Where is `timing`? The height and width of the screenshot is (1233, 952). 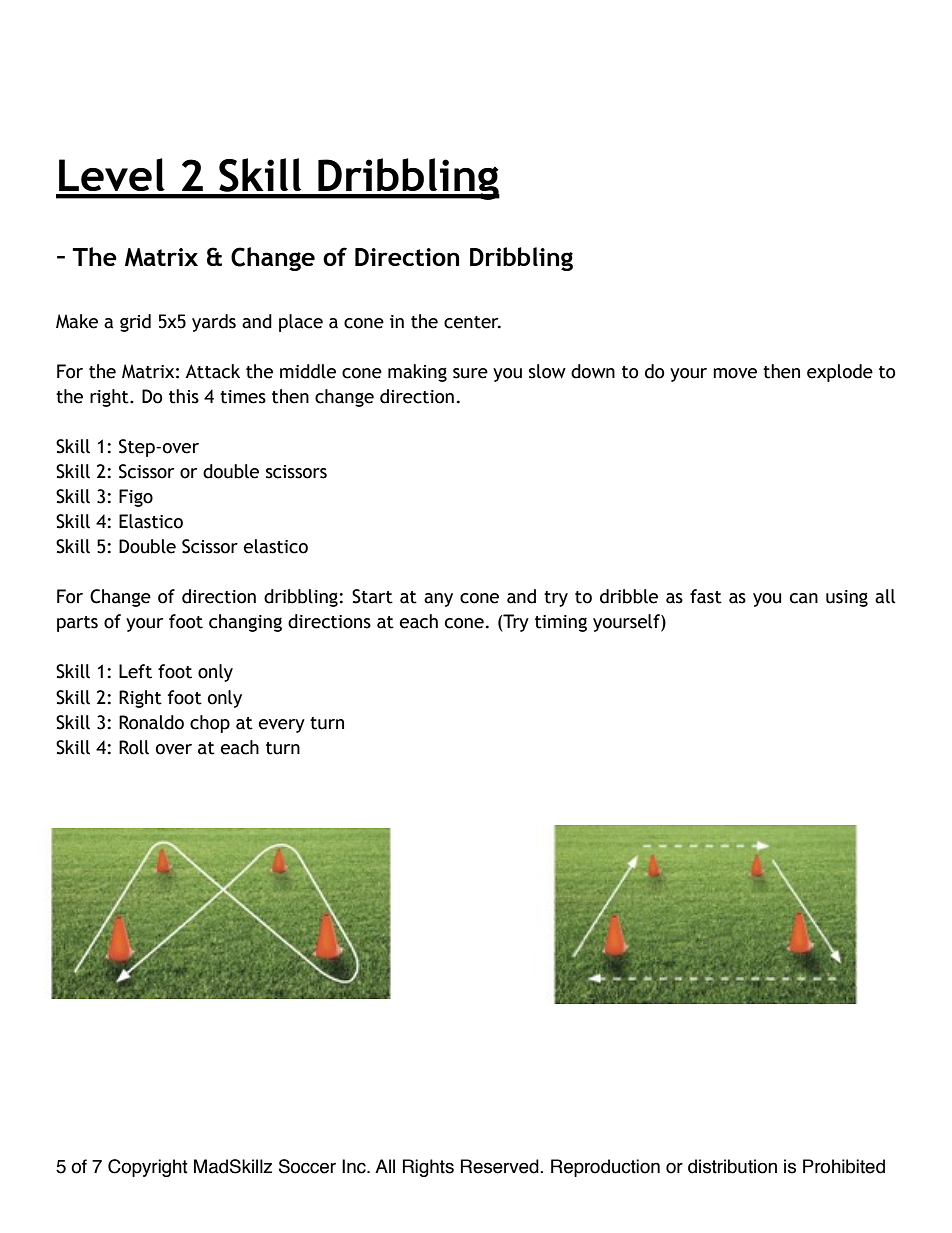 timing is located at coordinates (561, 623).
